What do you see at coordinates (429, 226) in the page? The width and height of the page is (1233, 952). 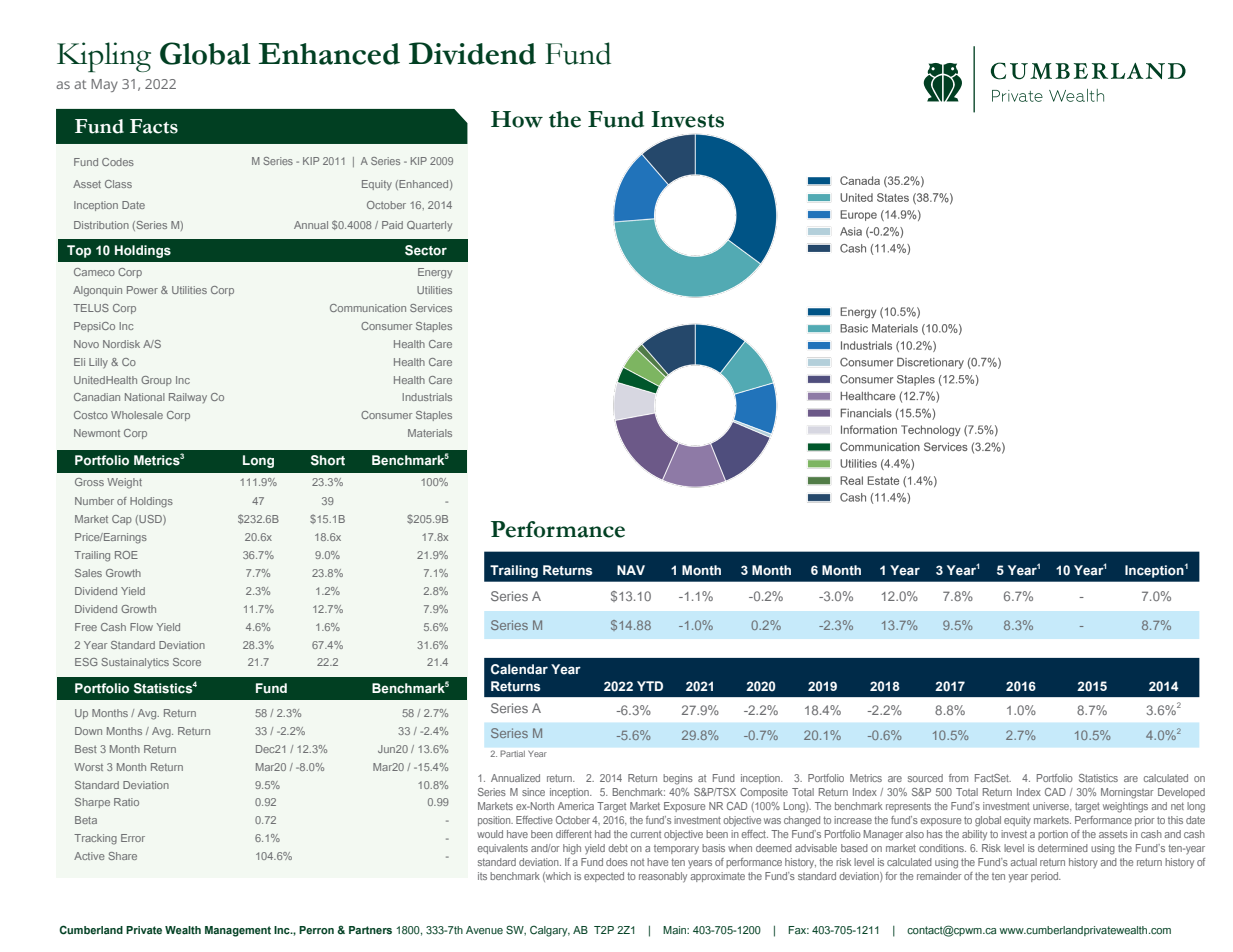 I see `Quarterly` at bounding box center [429, 226].
